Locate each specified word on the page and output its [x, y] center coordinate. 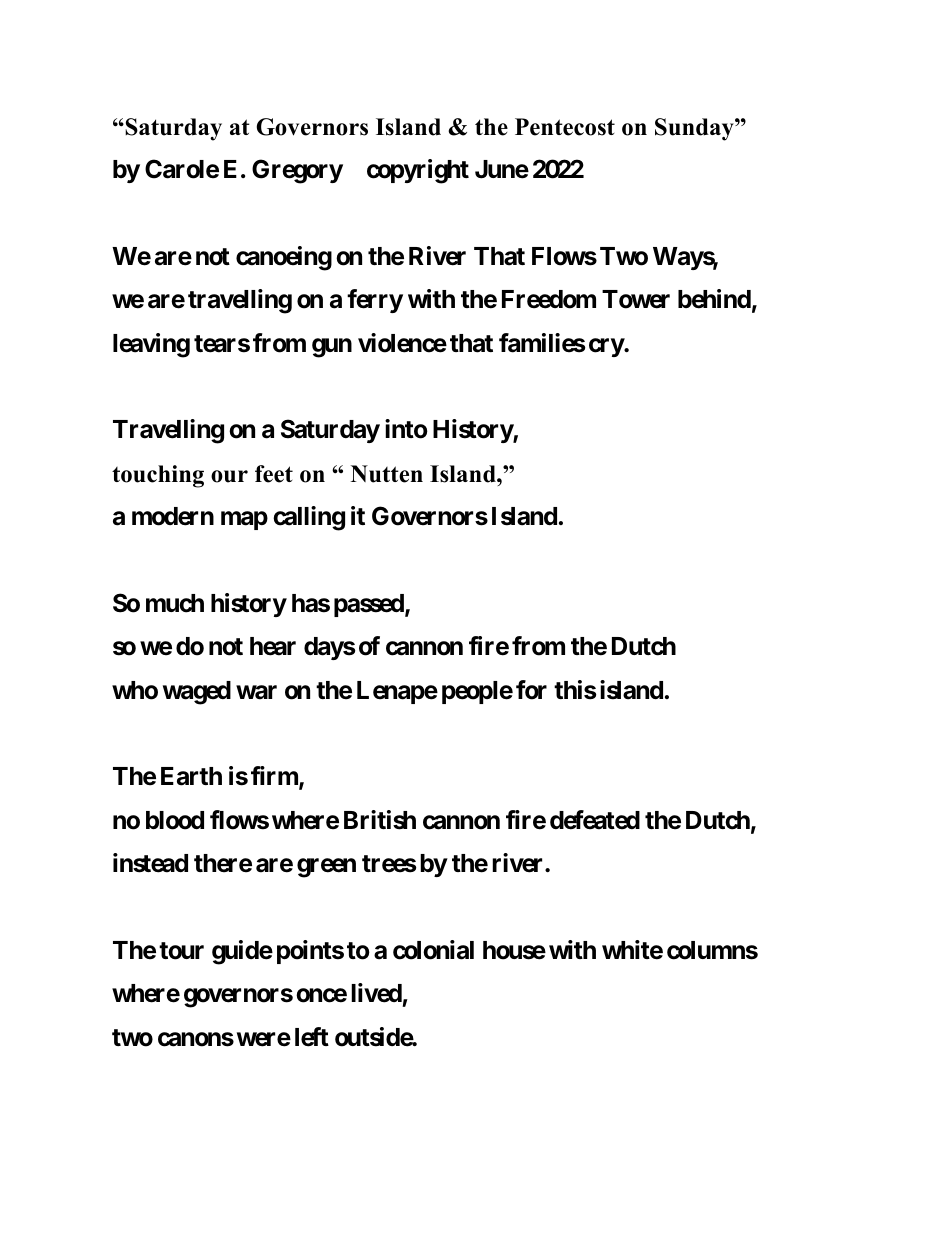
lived [376, 993]
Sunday [695, 129]
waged [197, 693]
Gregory [297, 171]
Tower [636, 299]
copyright [418, 171]
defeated [595, 820]
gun [332, 348]
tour [181, 951]
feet [274, 474]
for [531, 690]
